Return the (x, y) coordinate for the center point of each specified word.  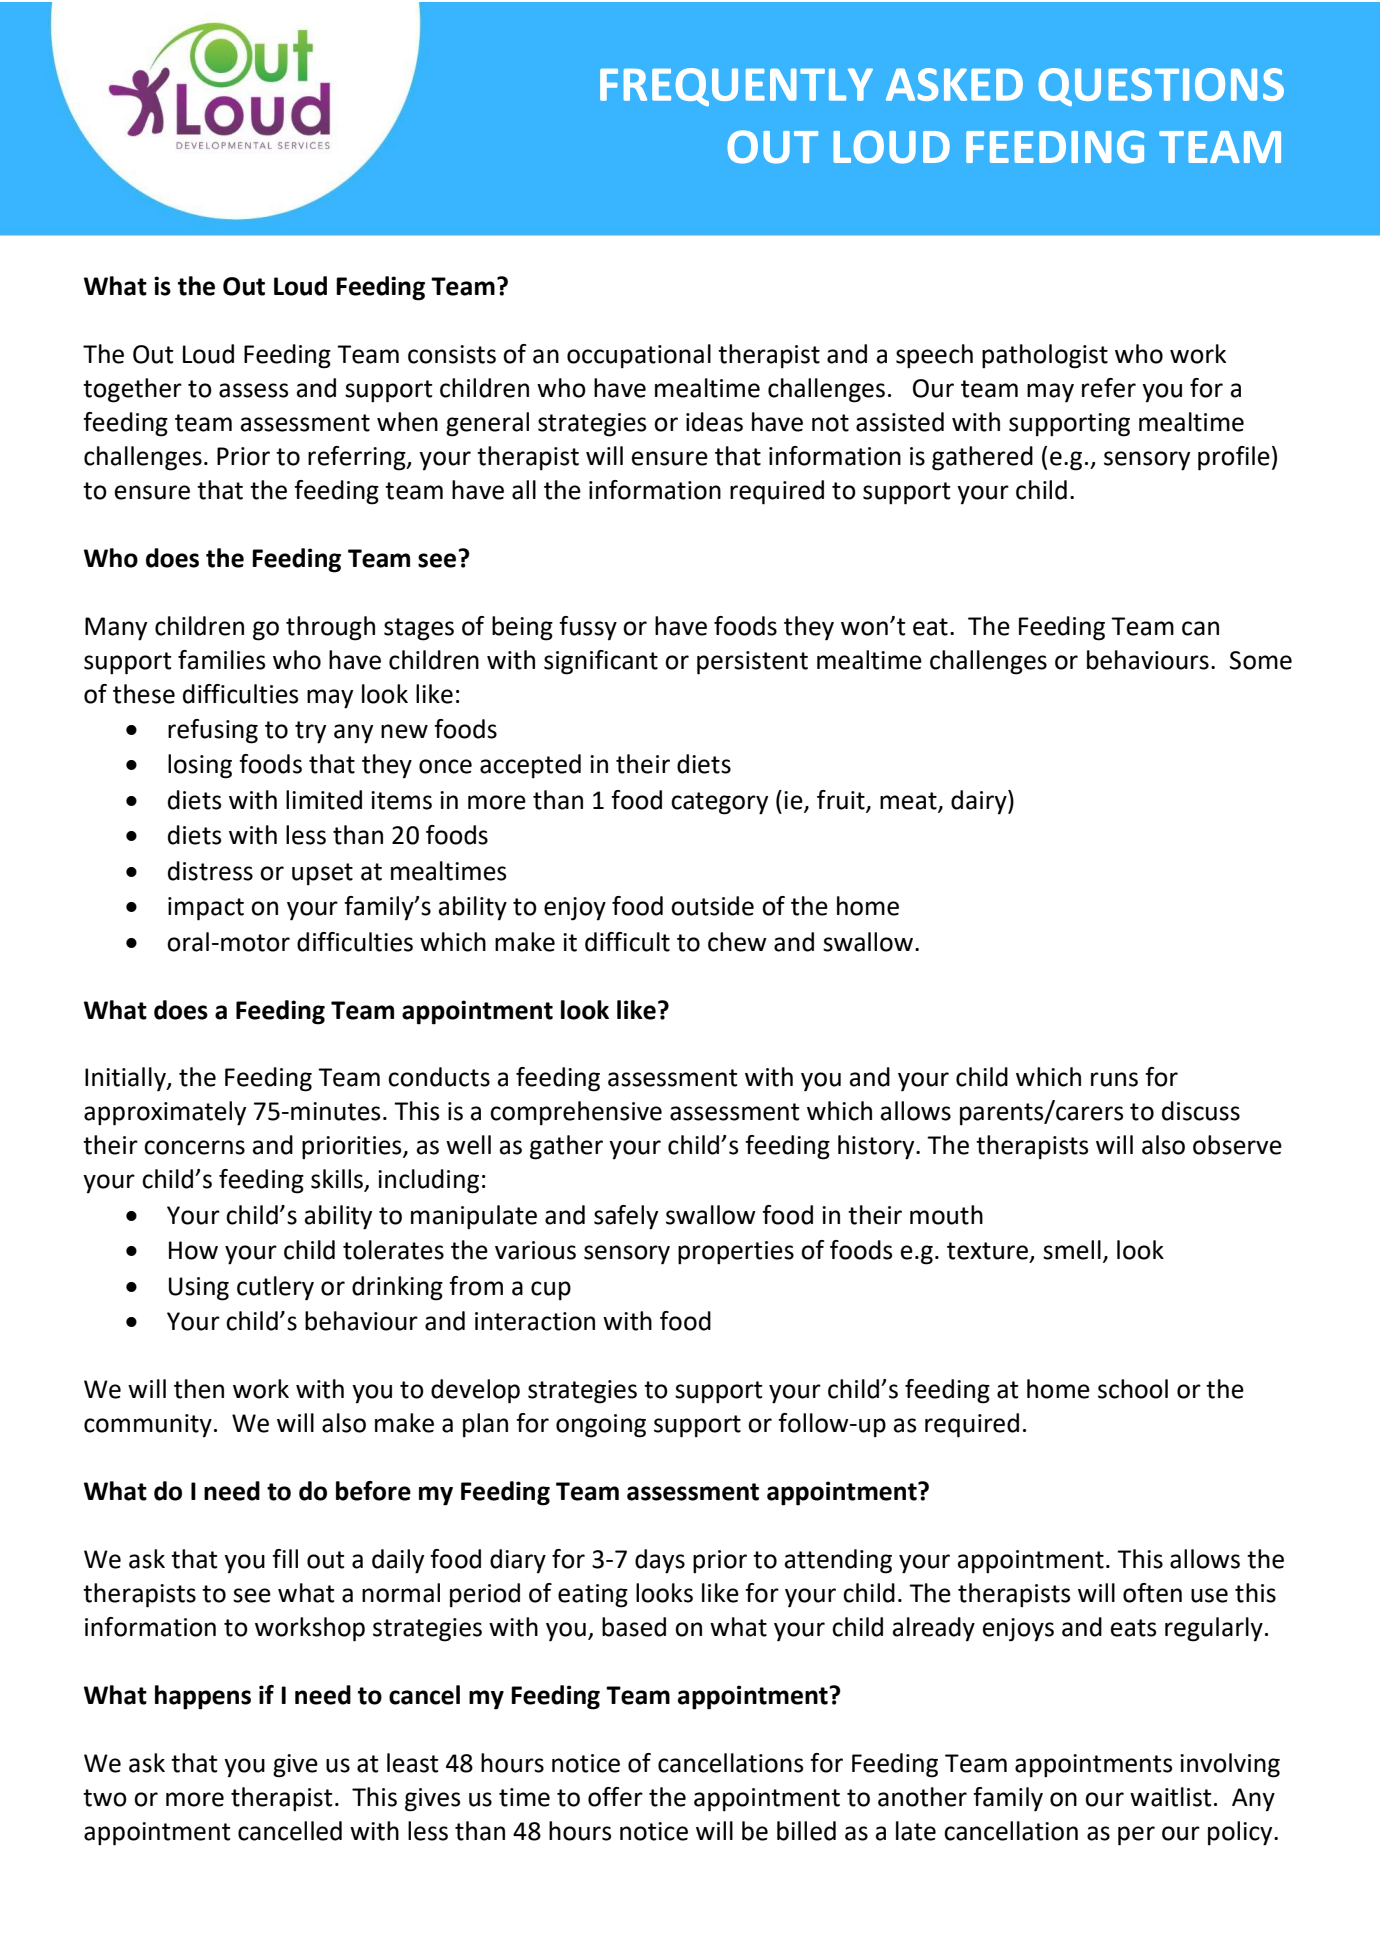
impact (206, 909)
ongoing (601, 1426)
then (199, 1389)
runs (1114, 1079)
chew (737, 942)
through (330, 628)
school (1133, 1389)
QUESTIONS (1161, 87)
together (132, 390)
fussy (588, 628)
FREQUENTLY (736, 87)
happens (203, 1697)
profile (1234, 458)
